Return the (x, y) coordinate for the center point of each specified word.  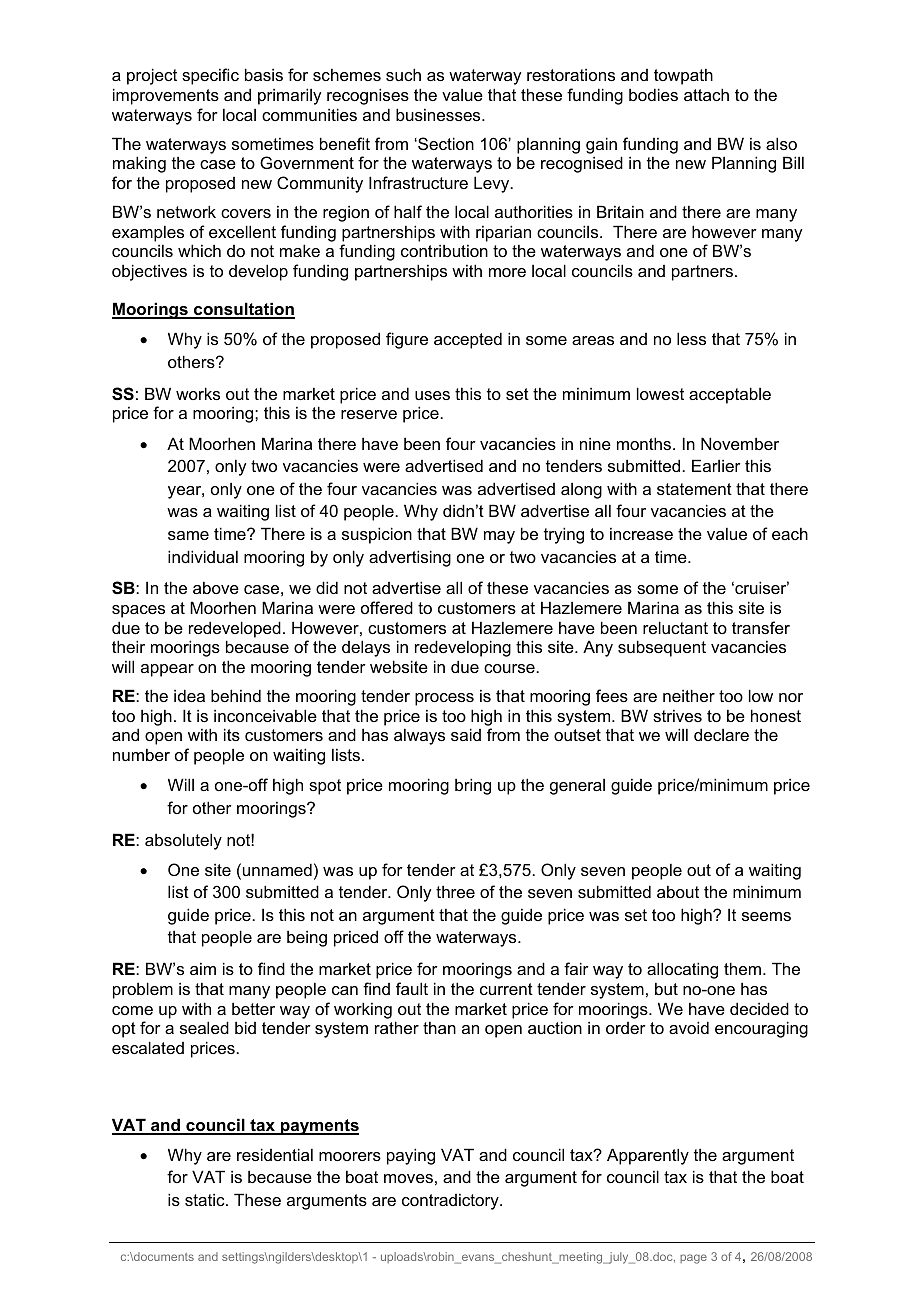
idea (189, 695)
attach (706, 94)
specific (210, 76)
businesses (439, 114)
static (206, 1199)
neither (689, 695)
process (444, 699)
